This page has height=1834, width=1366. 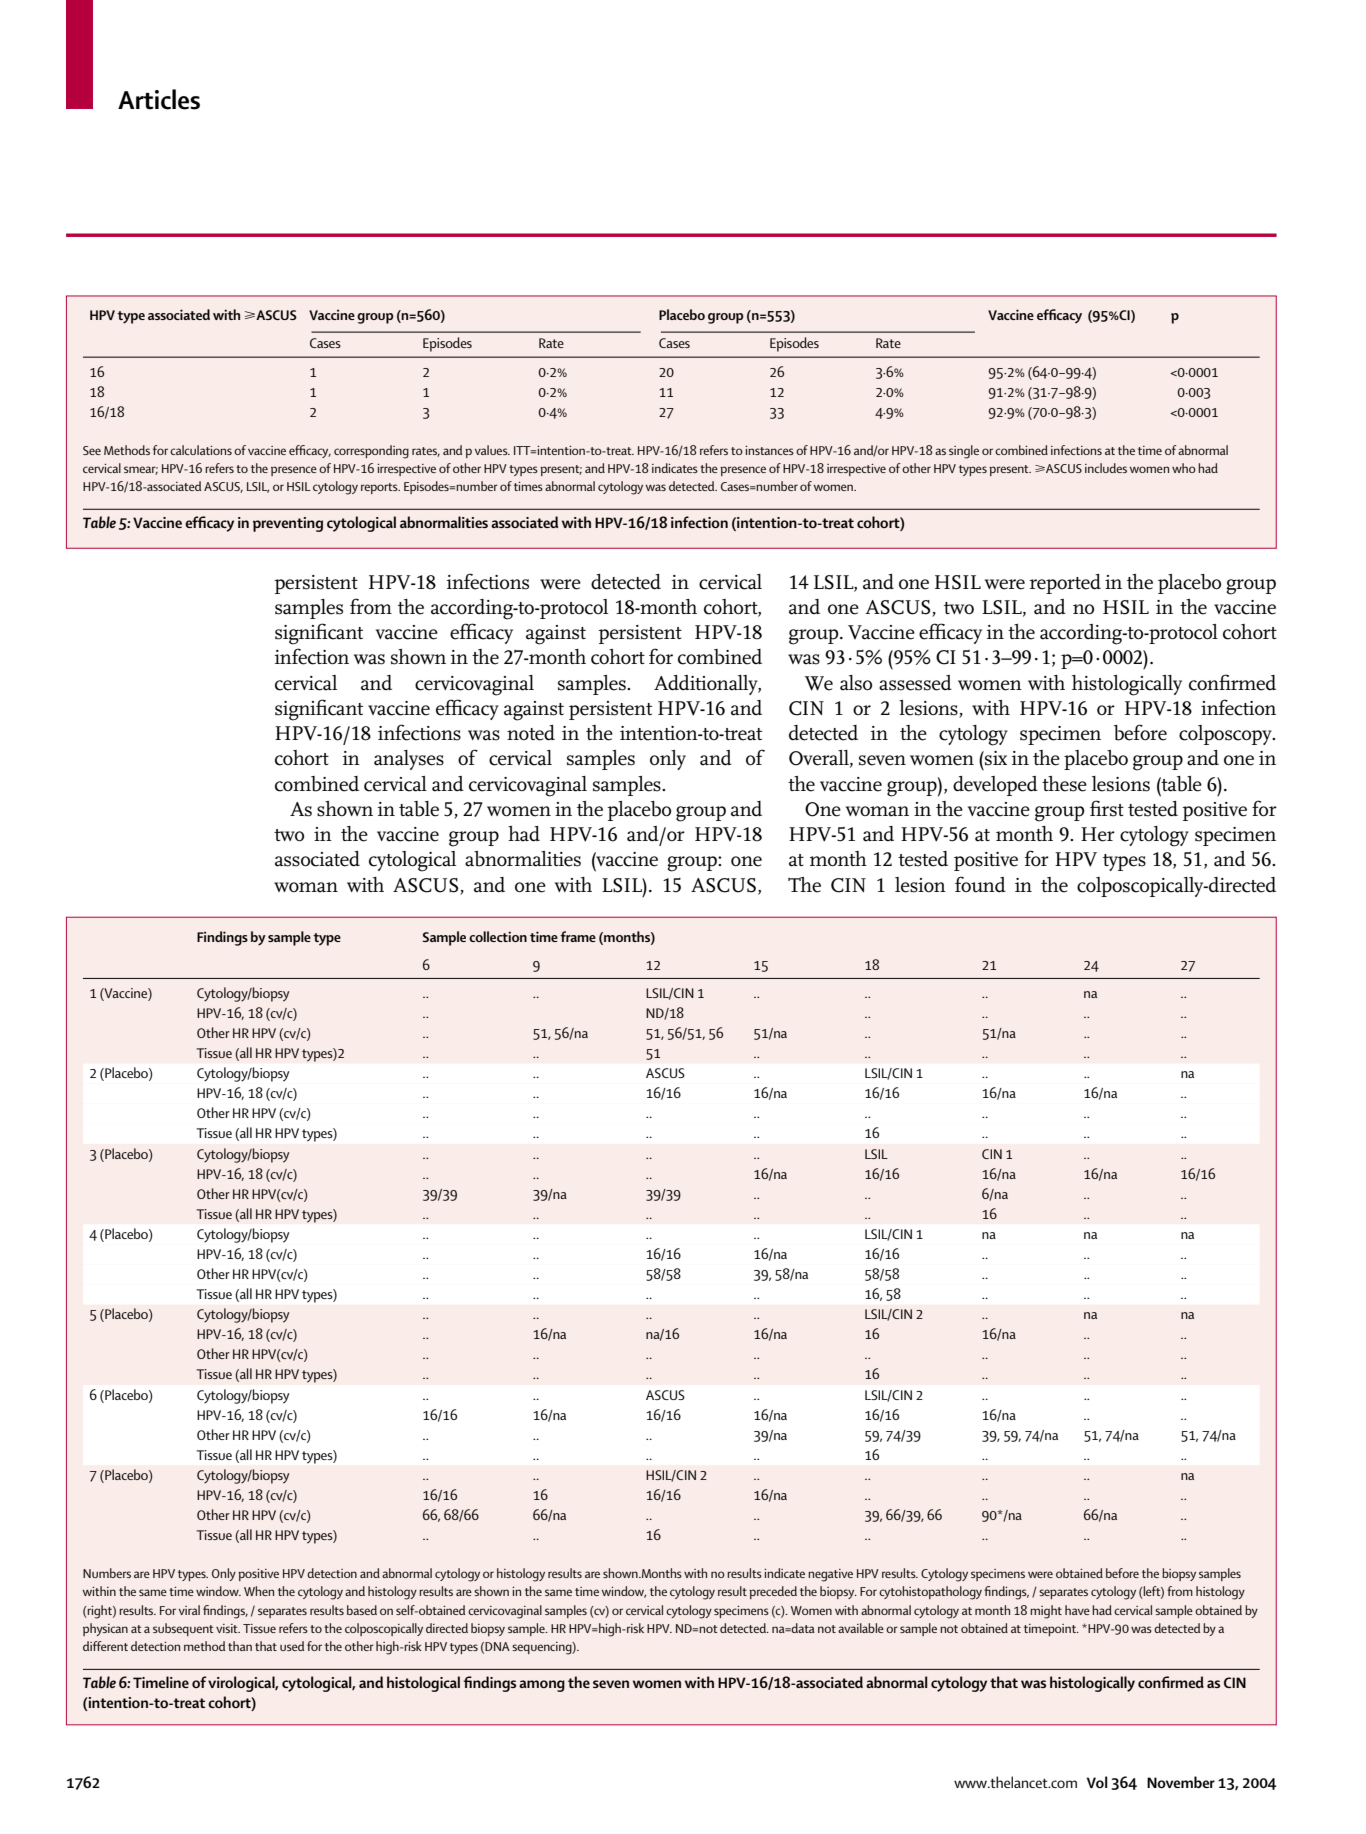 What do you see at coordinates (769, 450) in the page?
I see `instances` at bounding box center [769, 450].
